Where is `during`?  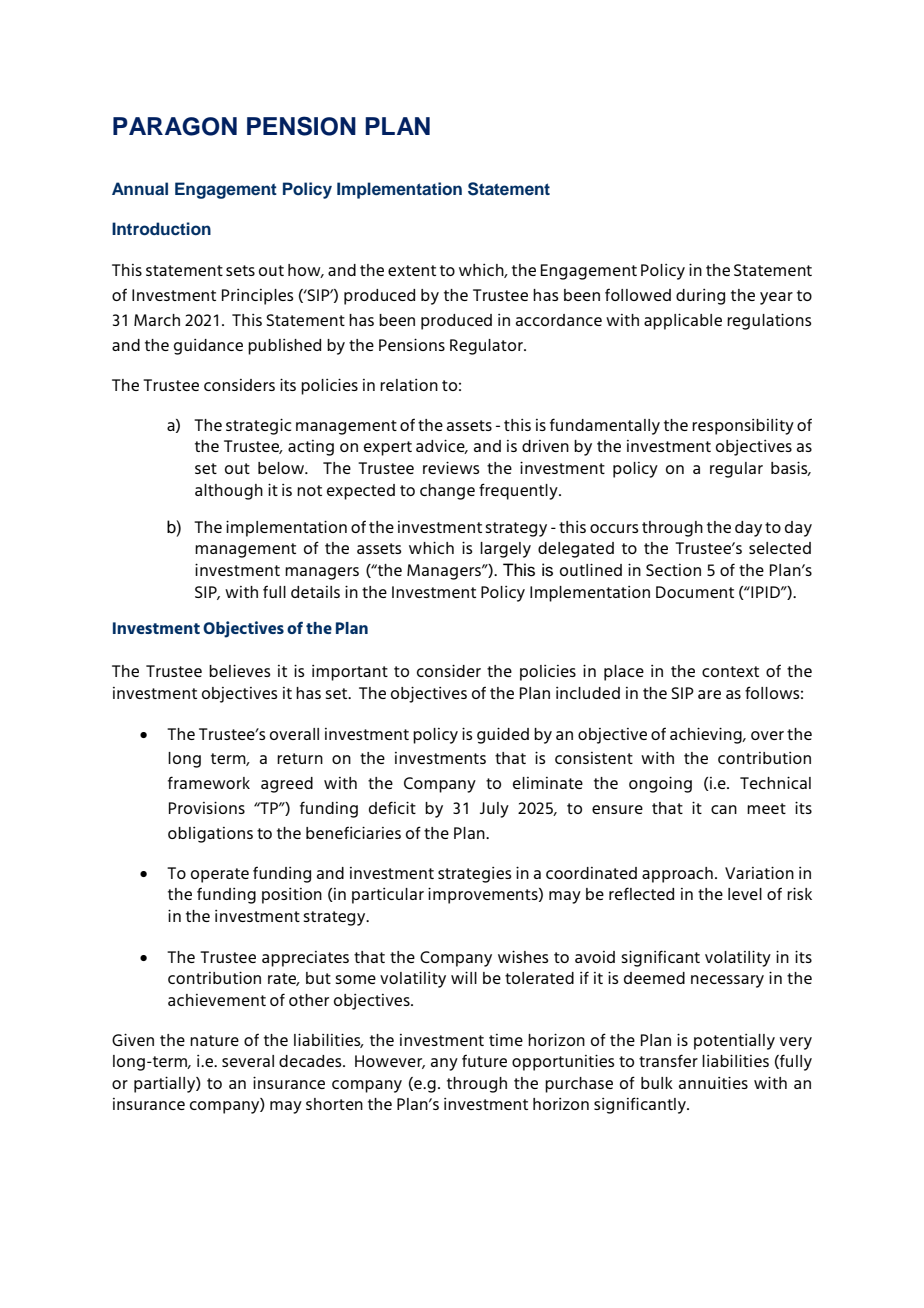 during is located at coordinates (700, 297).
